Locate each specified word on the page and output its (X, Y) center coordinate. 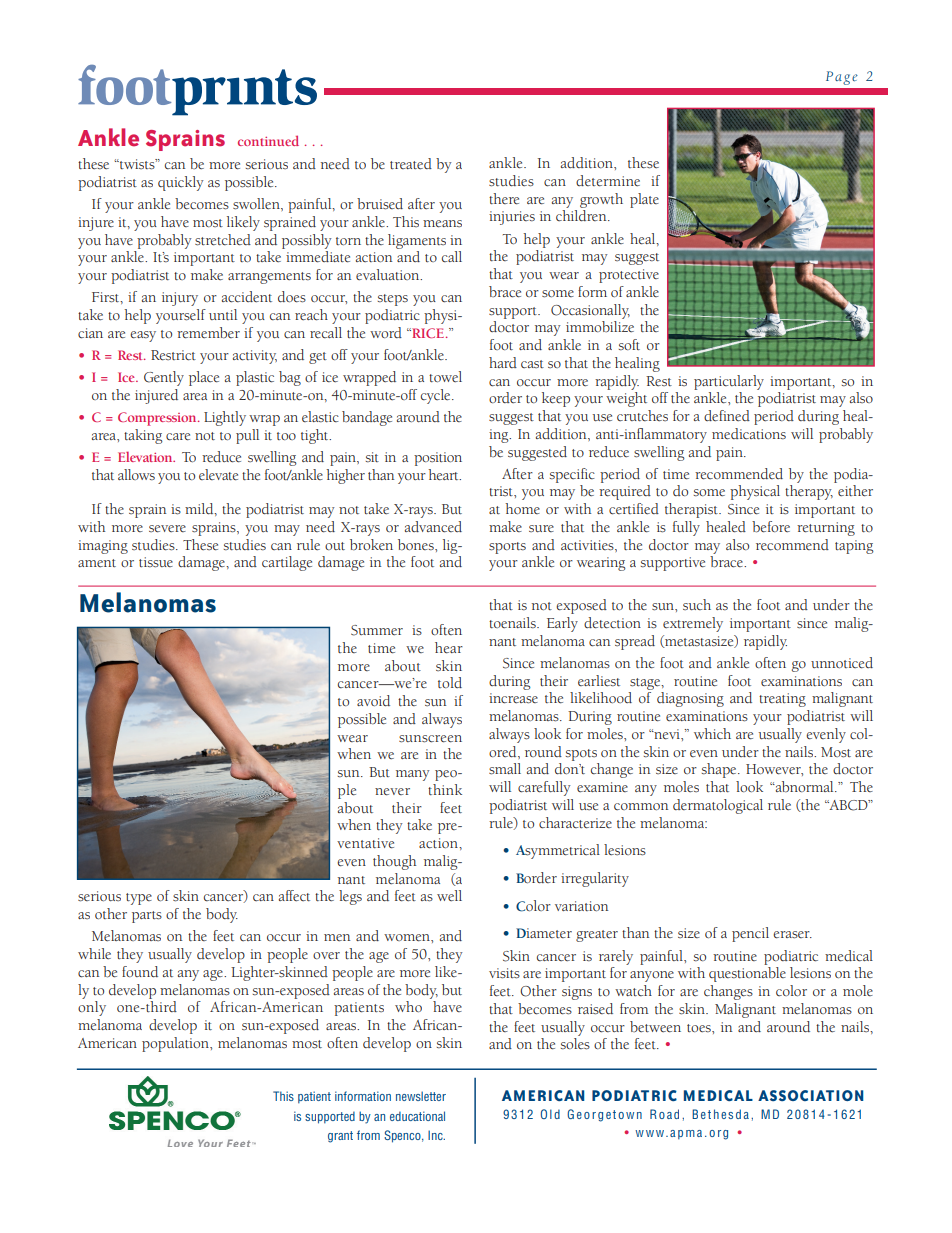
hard (503, 362)
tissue (156, 562)
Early (562, 624)
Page (842, 78)
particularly (729, 382)
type (139, 899)
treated (411, 163)
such (697, 604)
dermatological (718, 806)
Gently (164, 378)
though (394, 862)
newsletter (421, 1096)
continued (268, 140)
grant (340, 1137)
